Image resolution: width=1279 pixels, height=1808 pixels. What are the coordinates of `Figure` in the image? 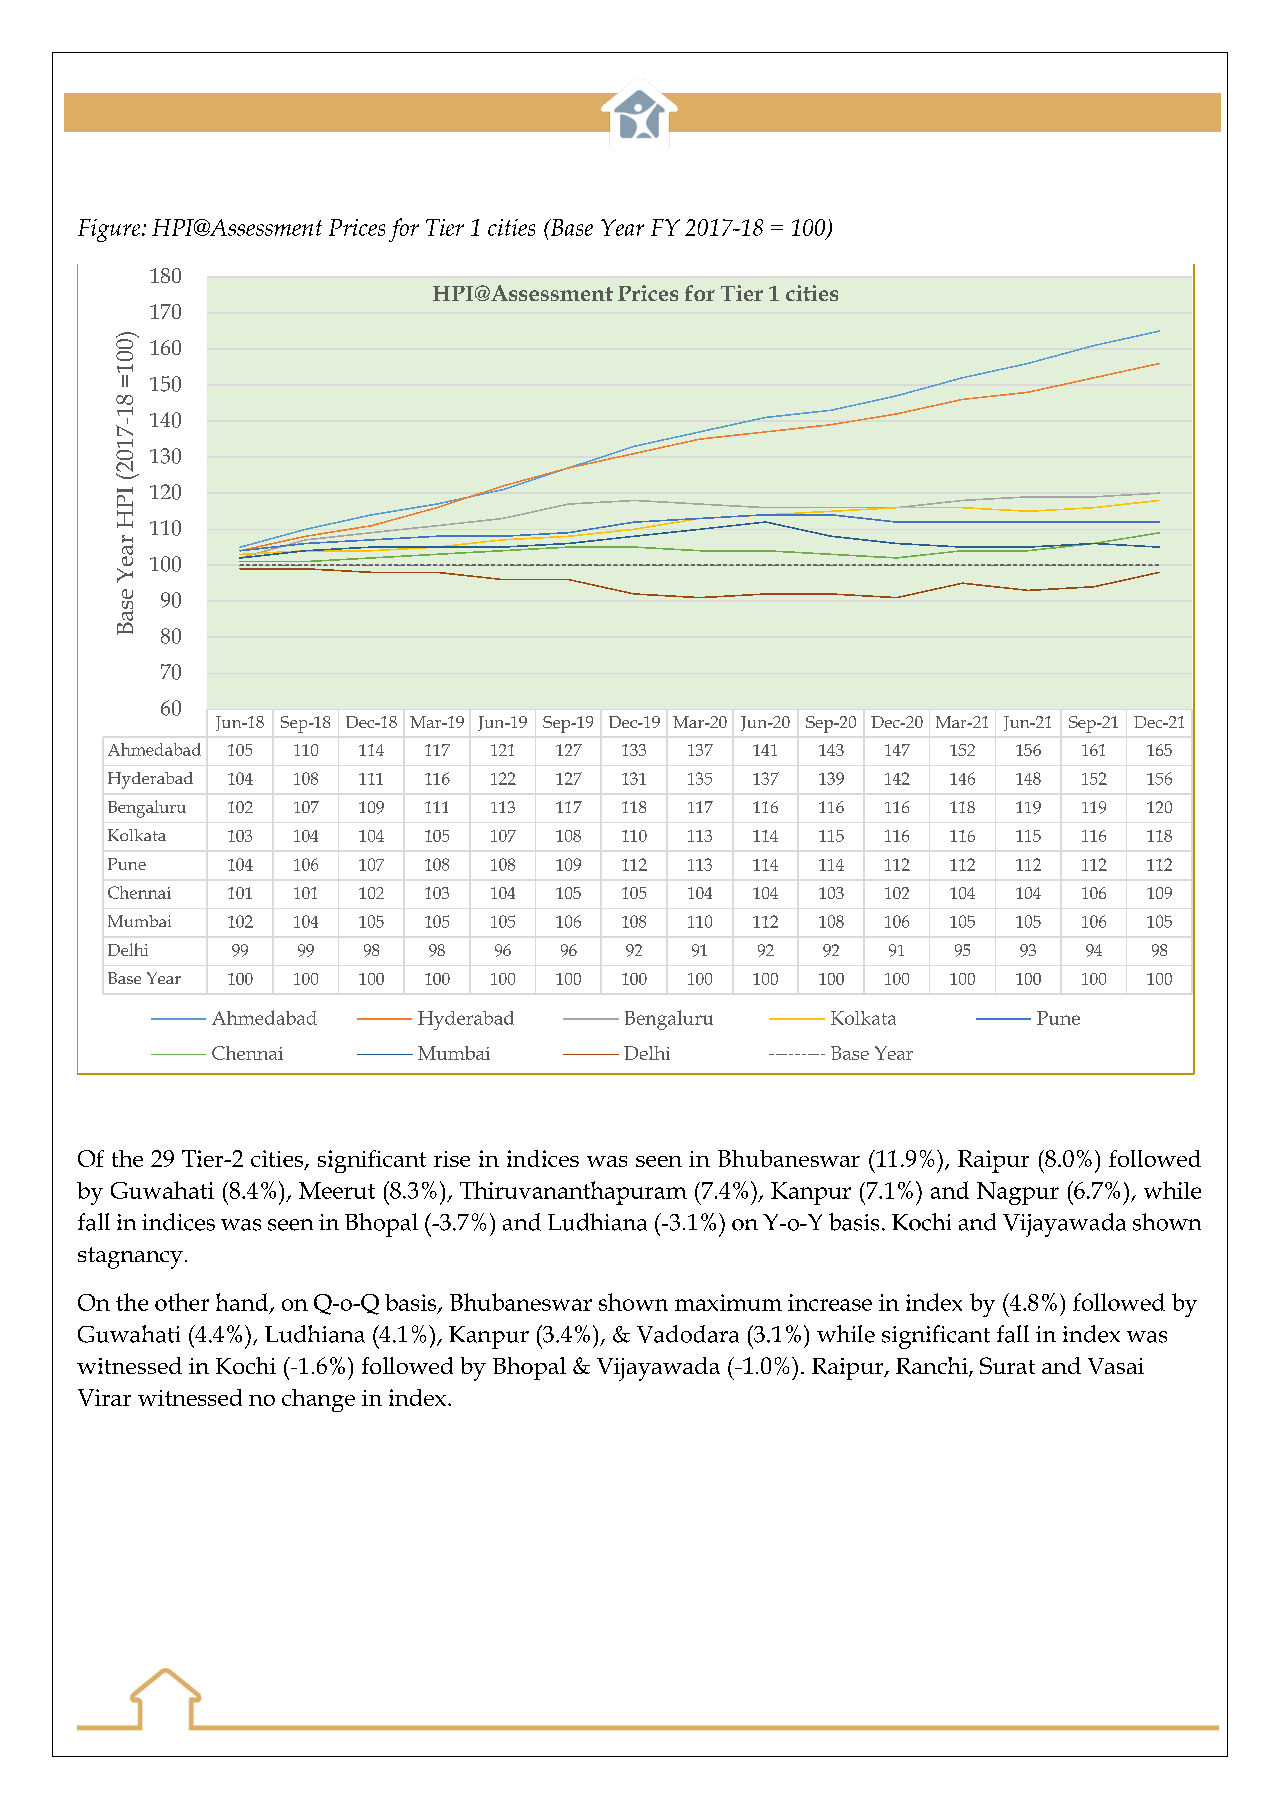 It's located at (110, 230).
